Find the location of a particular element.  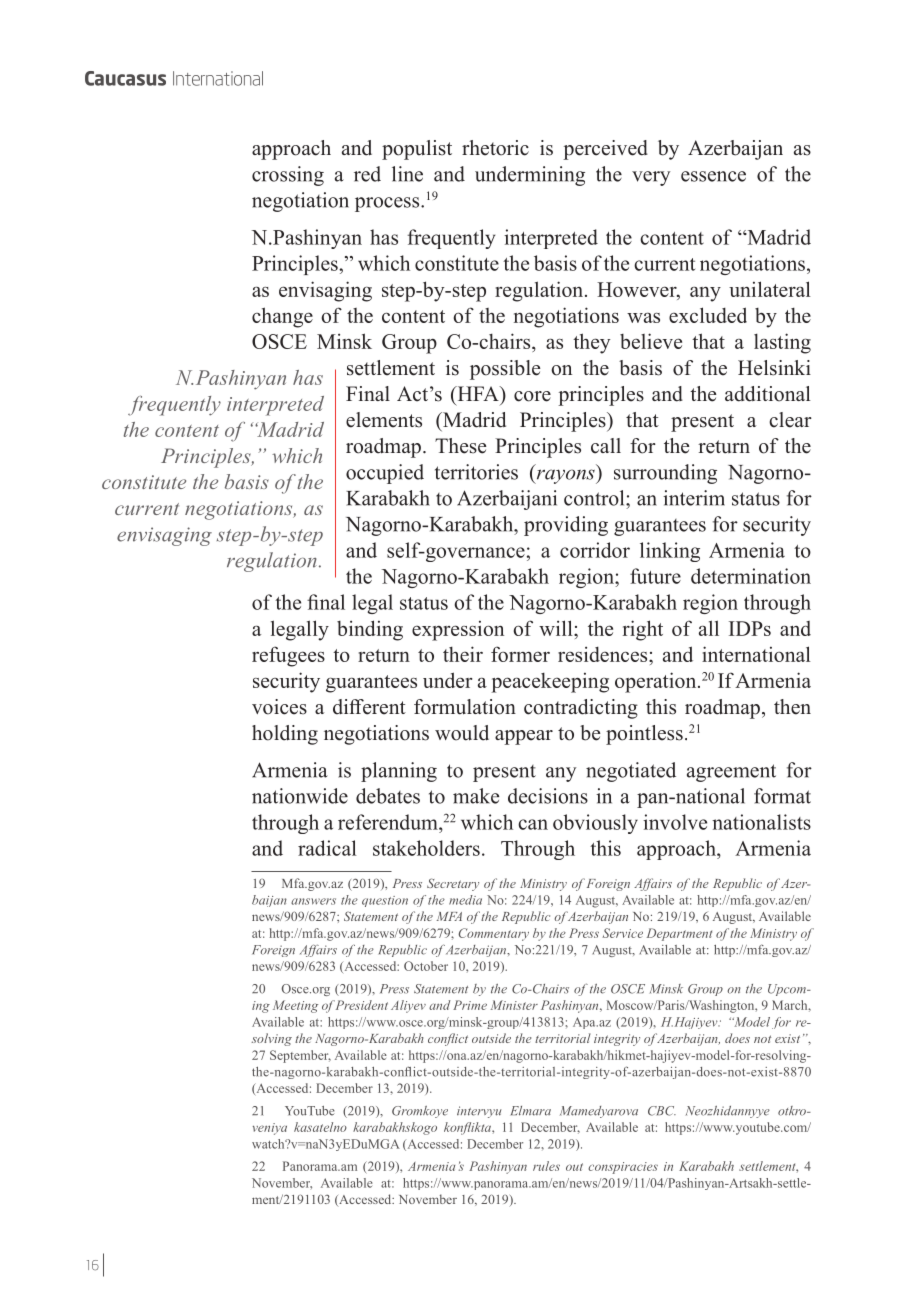

radical is located at coordinates (327, 848).
